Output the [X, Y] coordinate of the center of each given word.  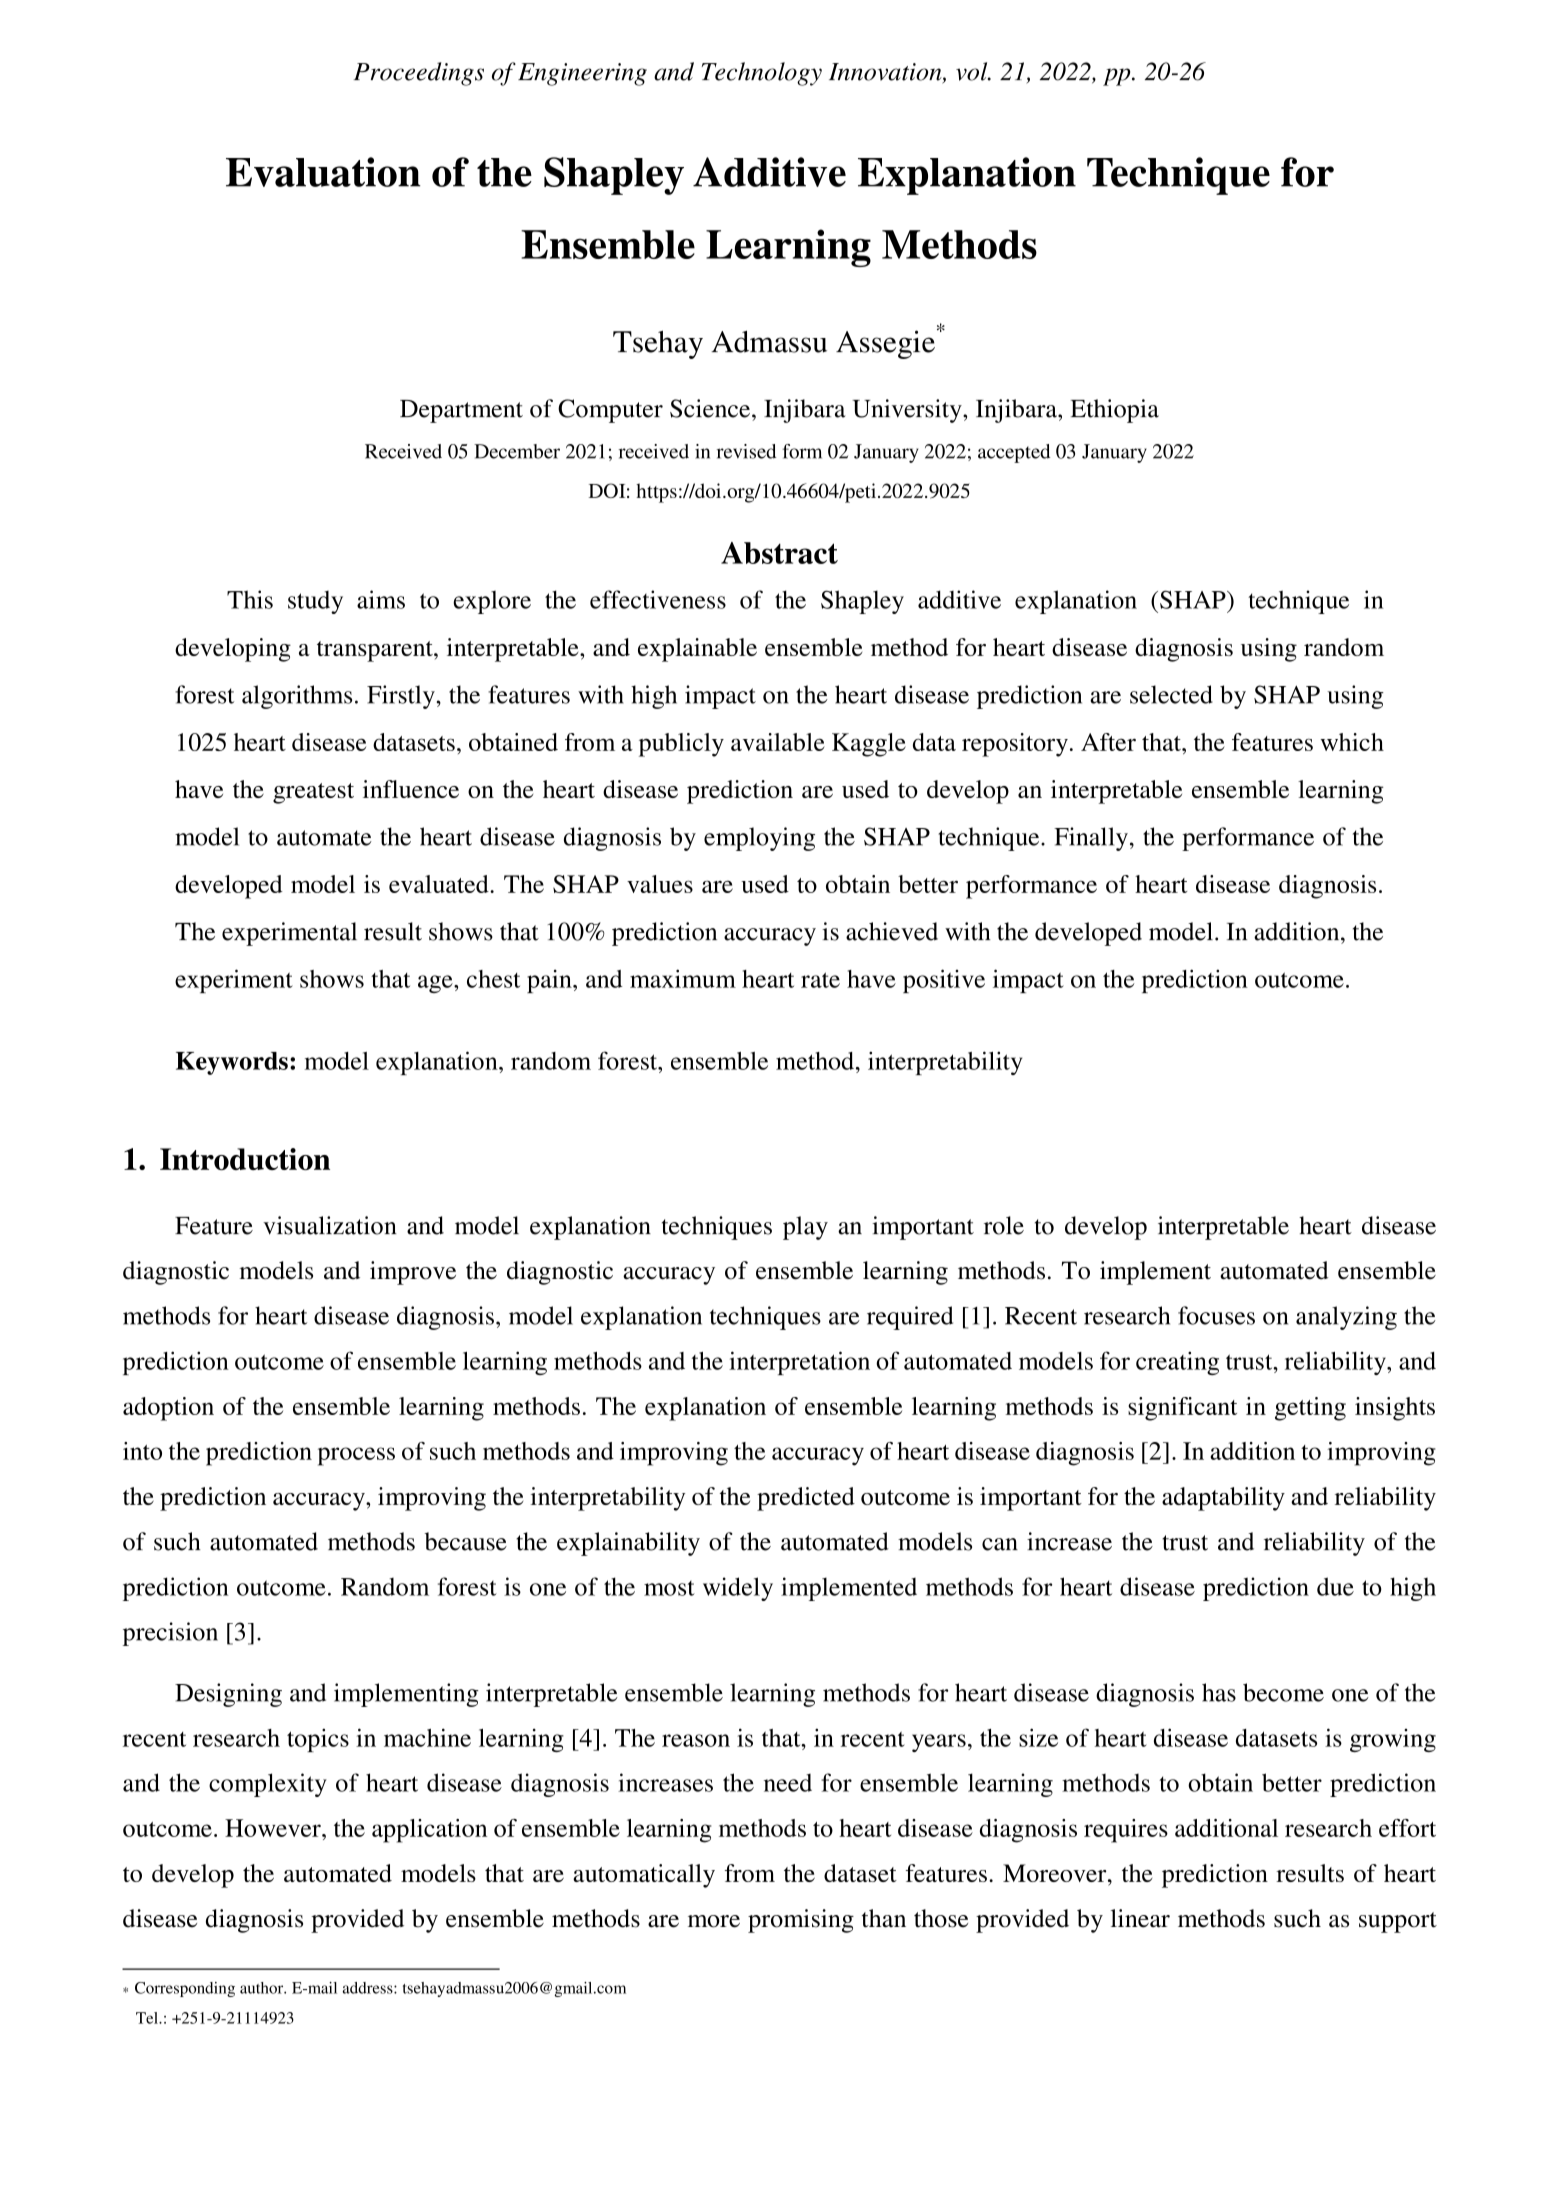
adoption [168, 1409]
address [369, 1988]
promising [801, 1921]
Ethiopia [1115, 411]
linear [1140, 1918]
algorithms [297, 697]
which [1352, 742]
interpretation [799, 1363]
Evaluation [323, 172]
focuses [1216, 1315]
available [778, 742]
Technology [762, 74]
